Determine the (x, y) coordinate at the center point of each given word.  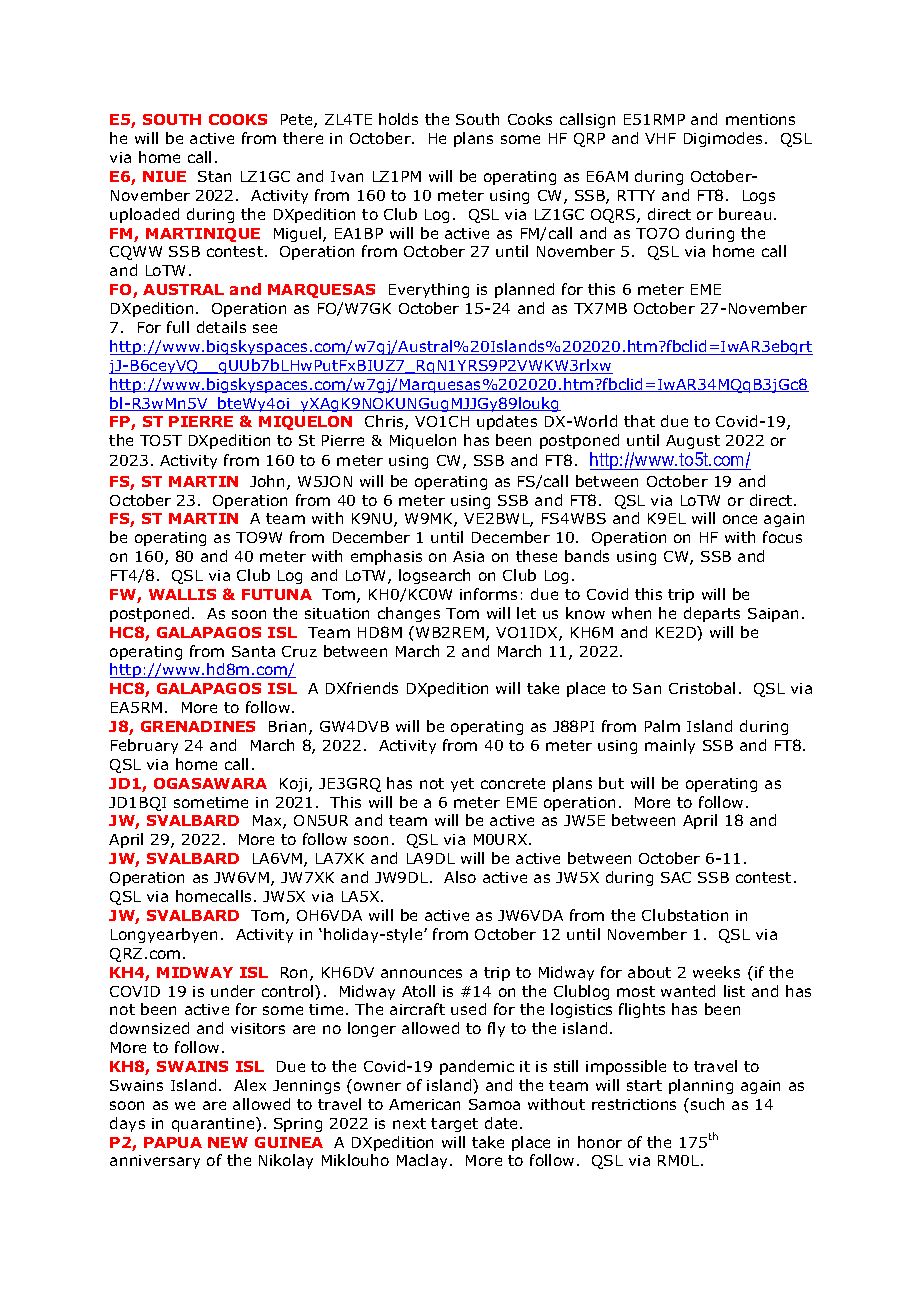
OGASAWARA (210, 783)
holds (398, 119)
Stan (214, 176)
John (269, 482)
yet (462, 785)
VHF (660, 138)
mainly (670, 746)
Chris (385, 422)
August (693, 442)
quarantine (214, 1124)
